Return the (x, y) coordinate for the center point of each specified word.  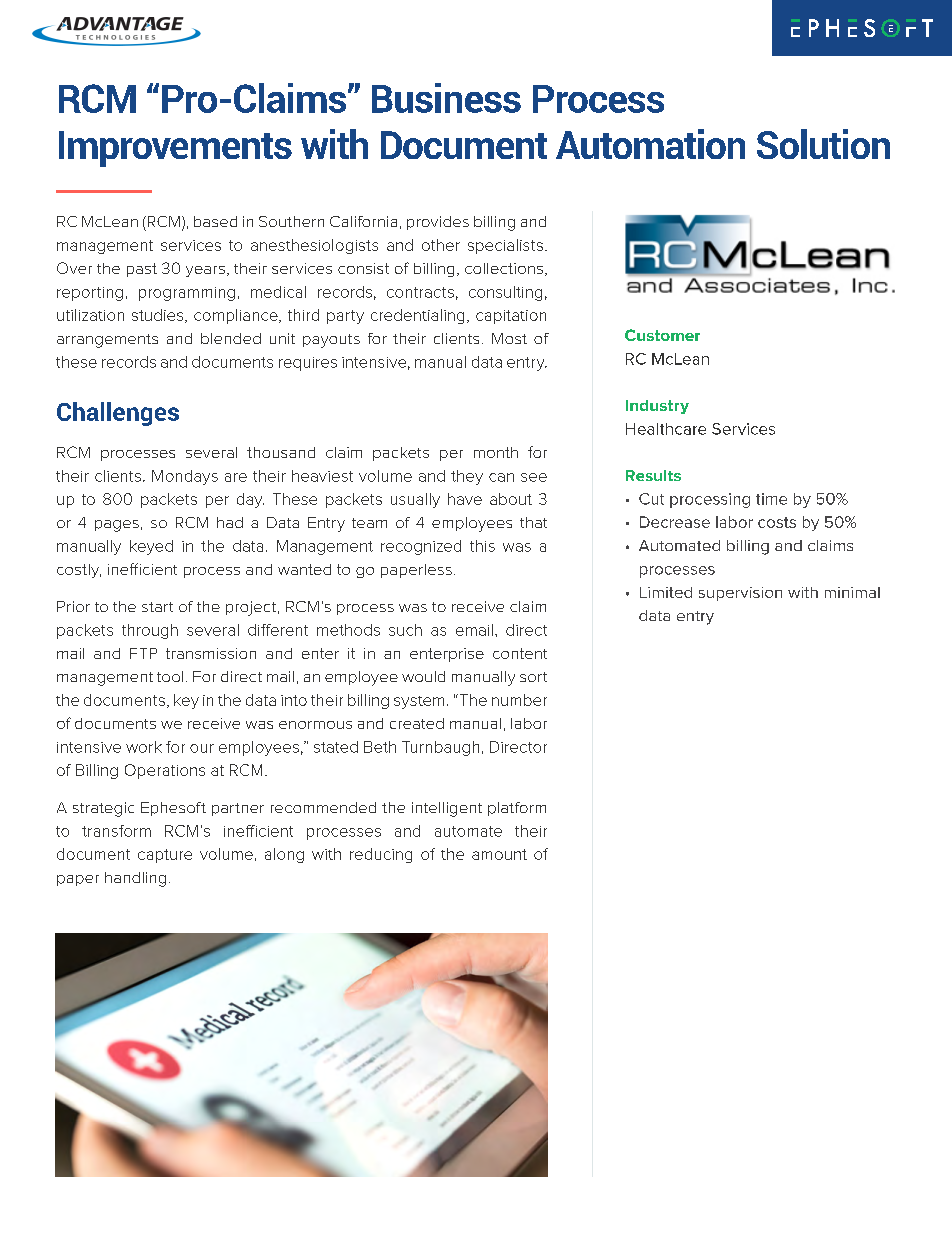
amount (499, 854)
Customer (662, 335)
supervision (740, 594)
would (423, 676)
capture (165, 856)
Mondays (185, 477)
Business (446, 98)
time (771, 499)
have (465, 499)
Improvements (175, 149)
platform (517, 809)
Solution (823, 144)
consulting (505, 293)
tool (170, 676)
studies (159, 316)
